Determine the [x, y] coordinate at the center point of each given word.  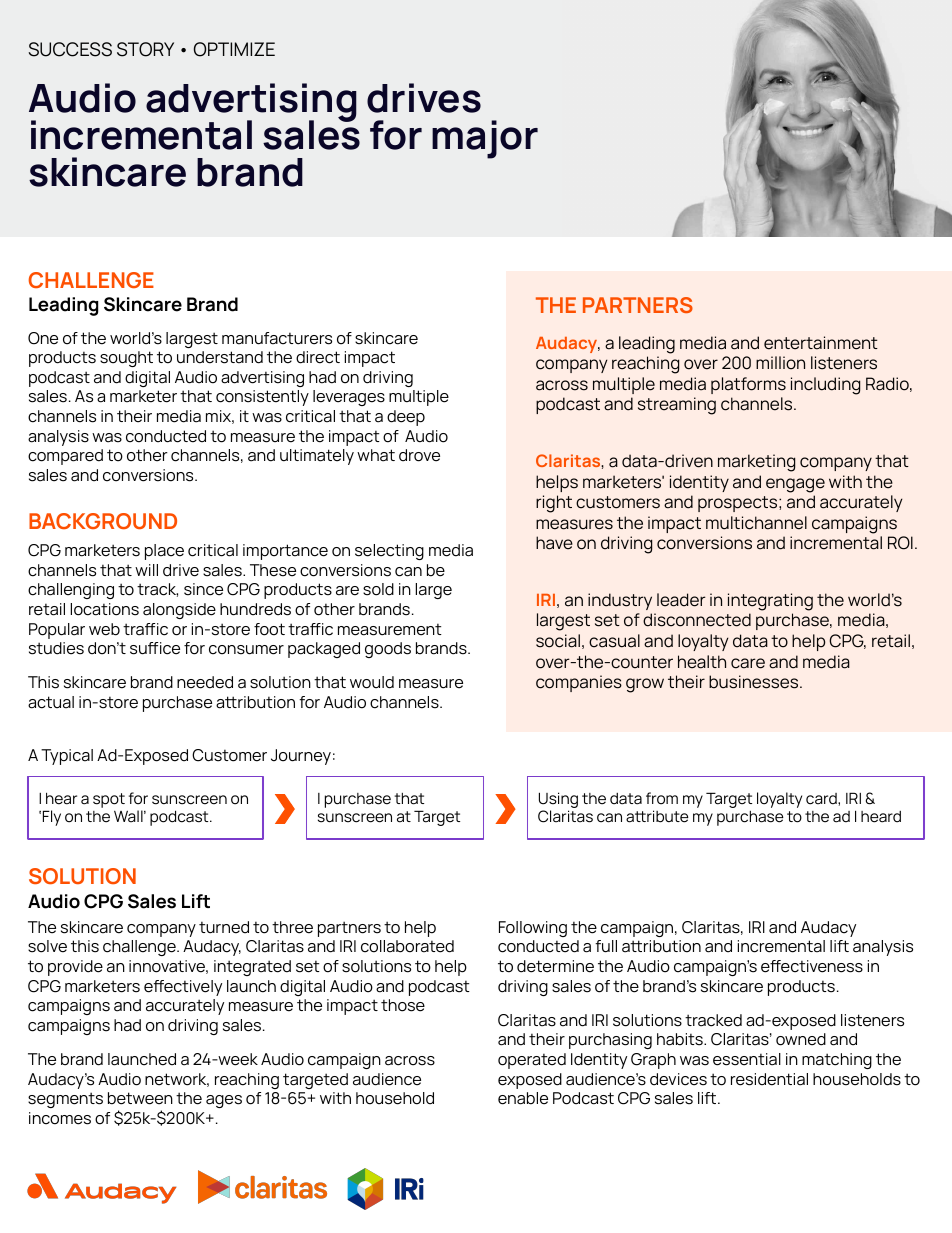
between [140, 1098]
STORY [145, 49]
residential [769, 1079]
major [485, 139]
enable [523, 1098]
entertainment [821, 343]
